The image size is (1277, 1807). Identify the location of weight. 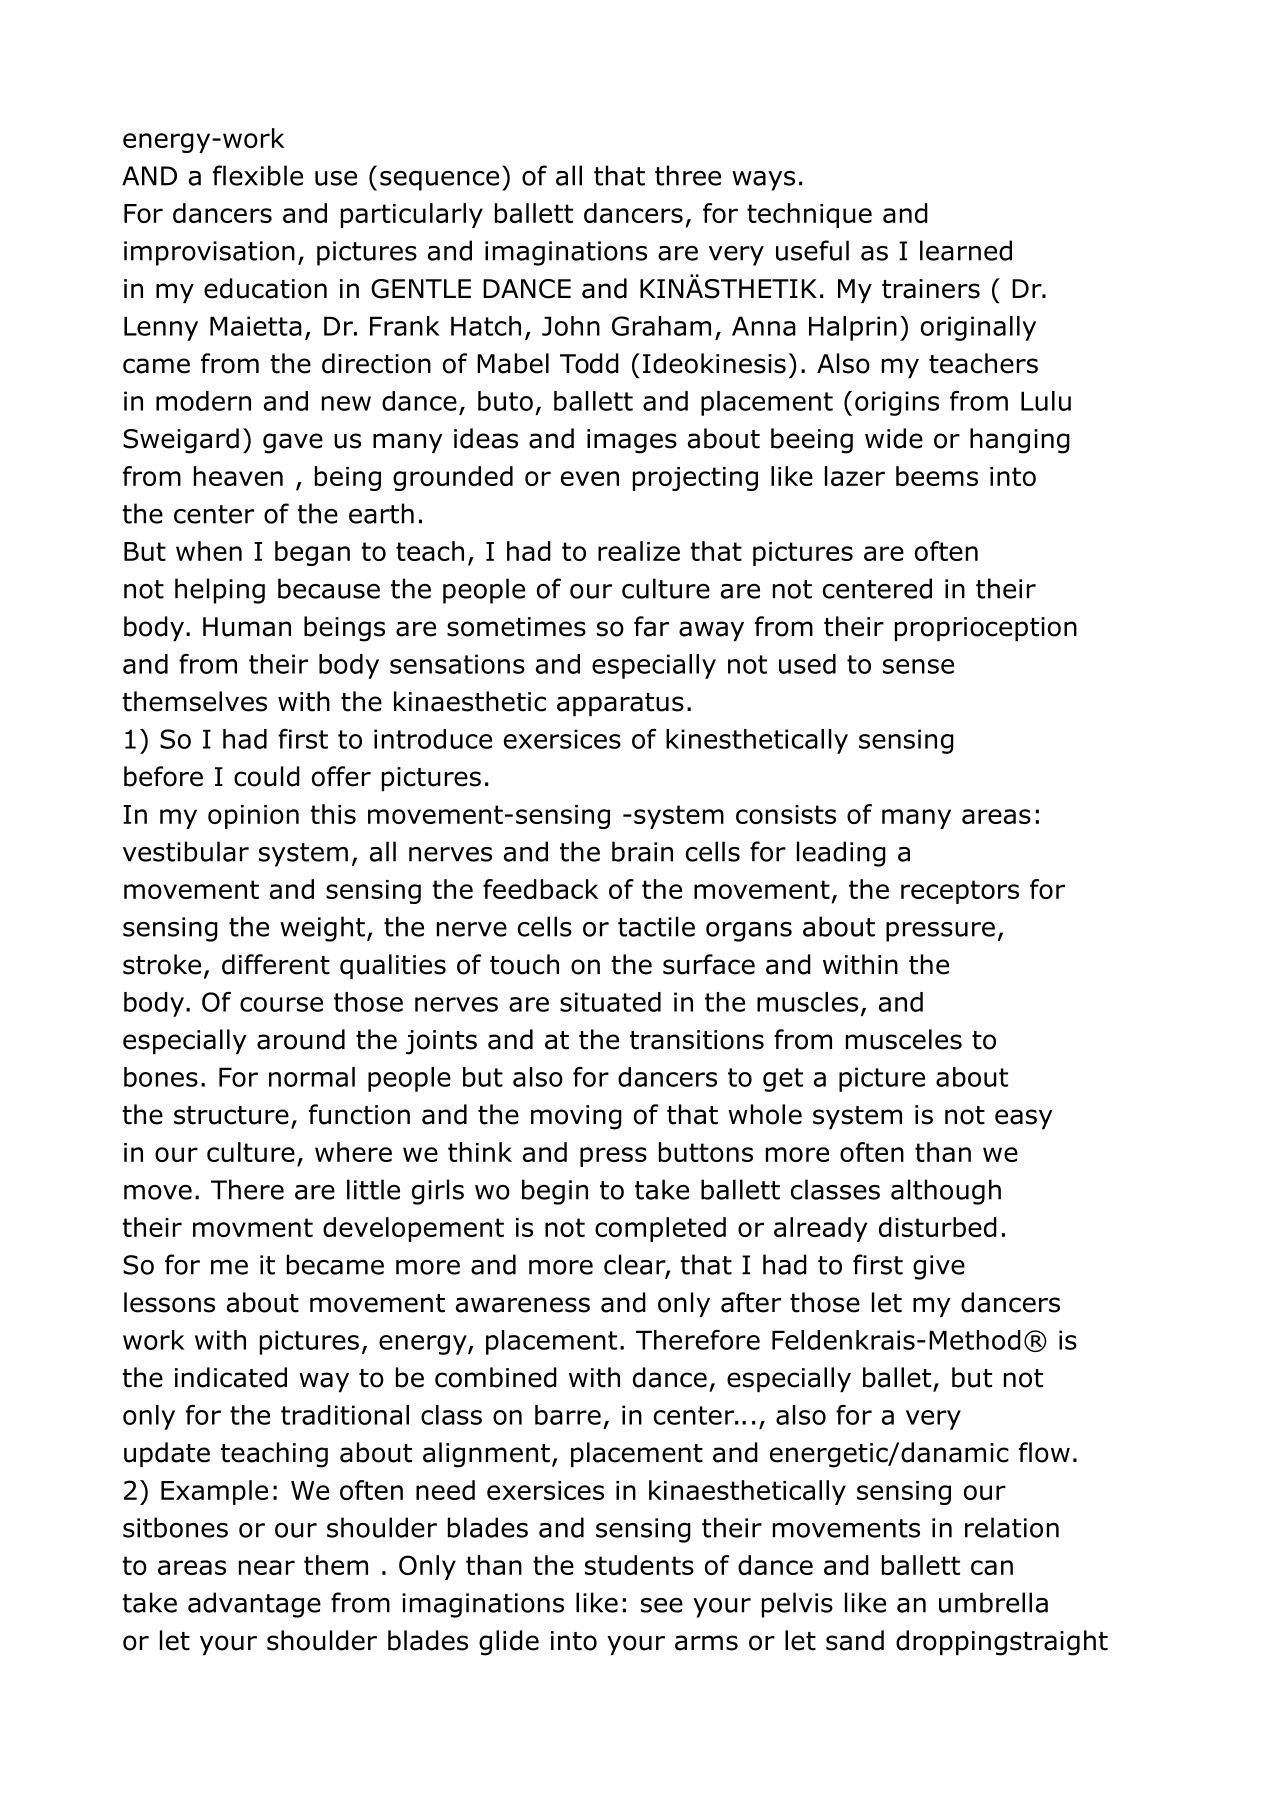
(322, 929).
